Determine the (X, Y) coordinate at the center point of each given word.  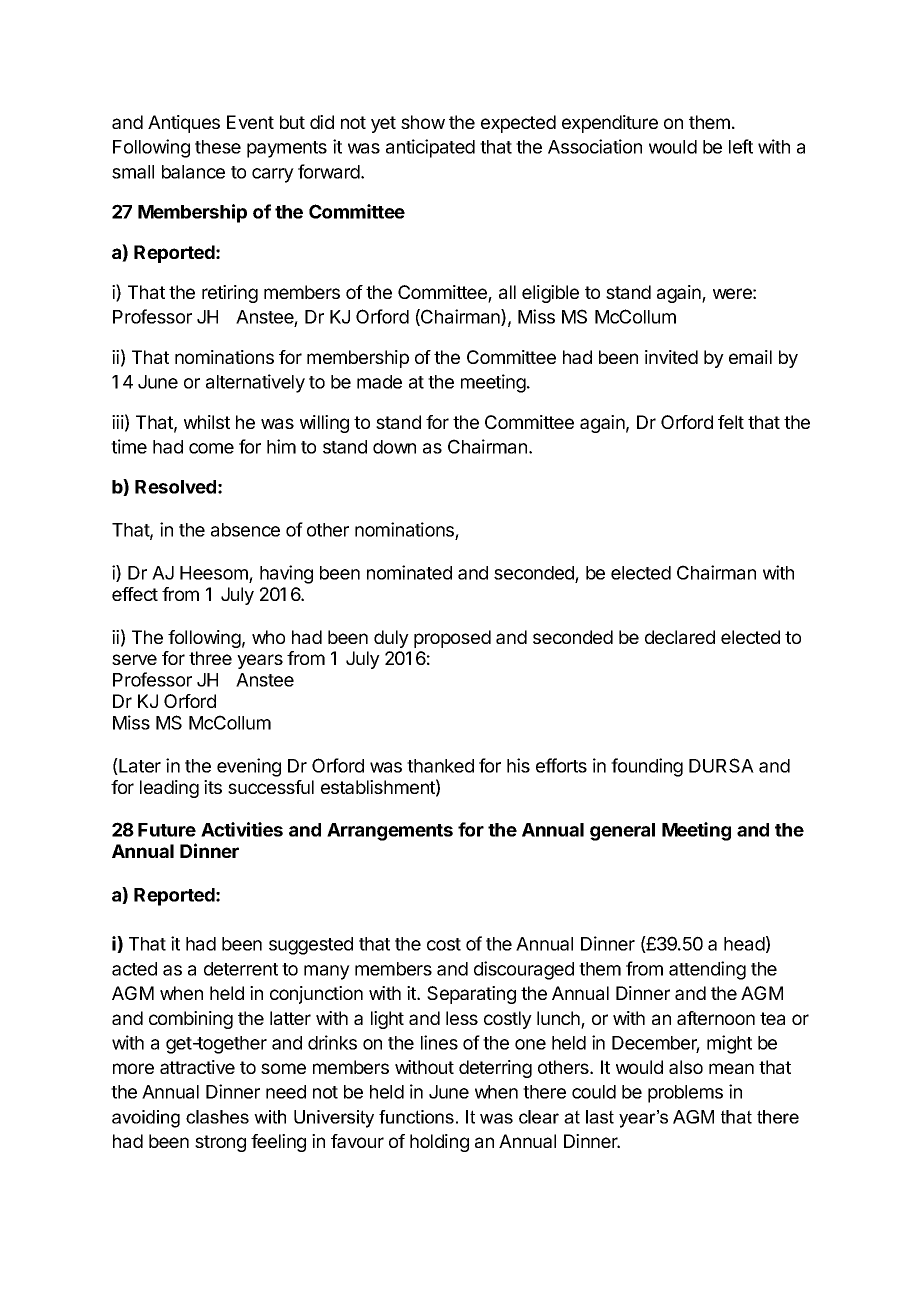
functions (416, 1117)
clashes (217, 1117)
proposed (452, 639)
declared (680, 637)
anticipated (430, 148)
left (741, 146)
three (210, 658)
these (218, 147)
